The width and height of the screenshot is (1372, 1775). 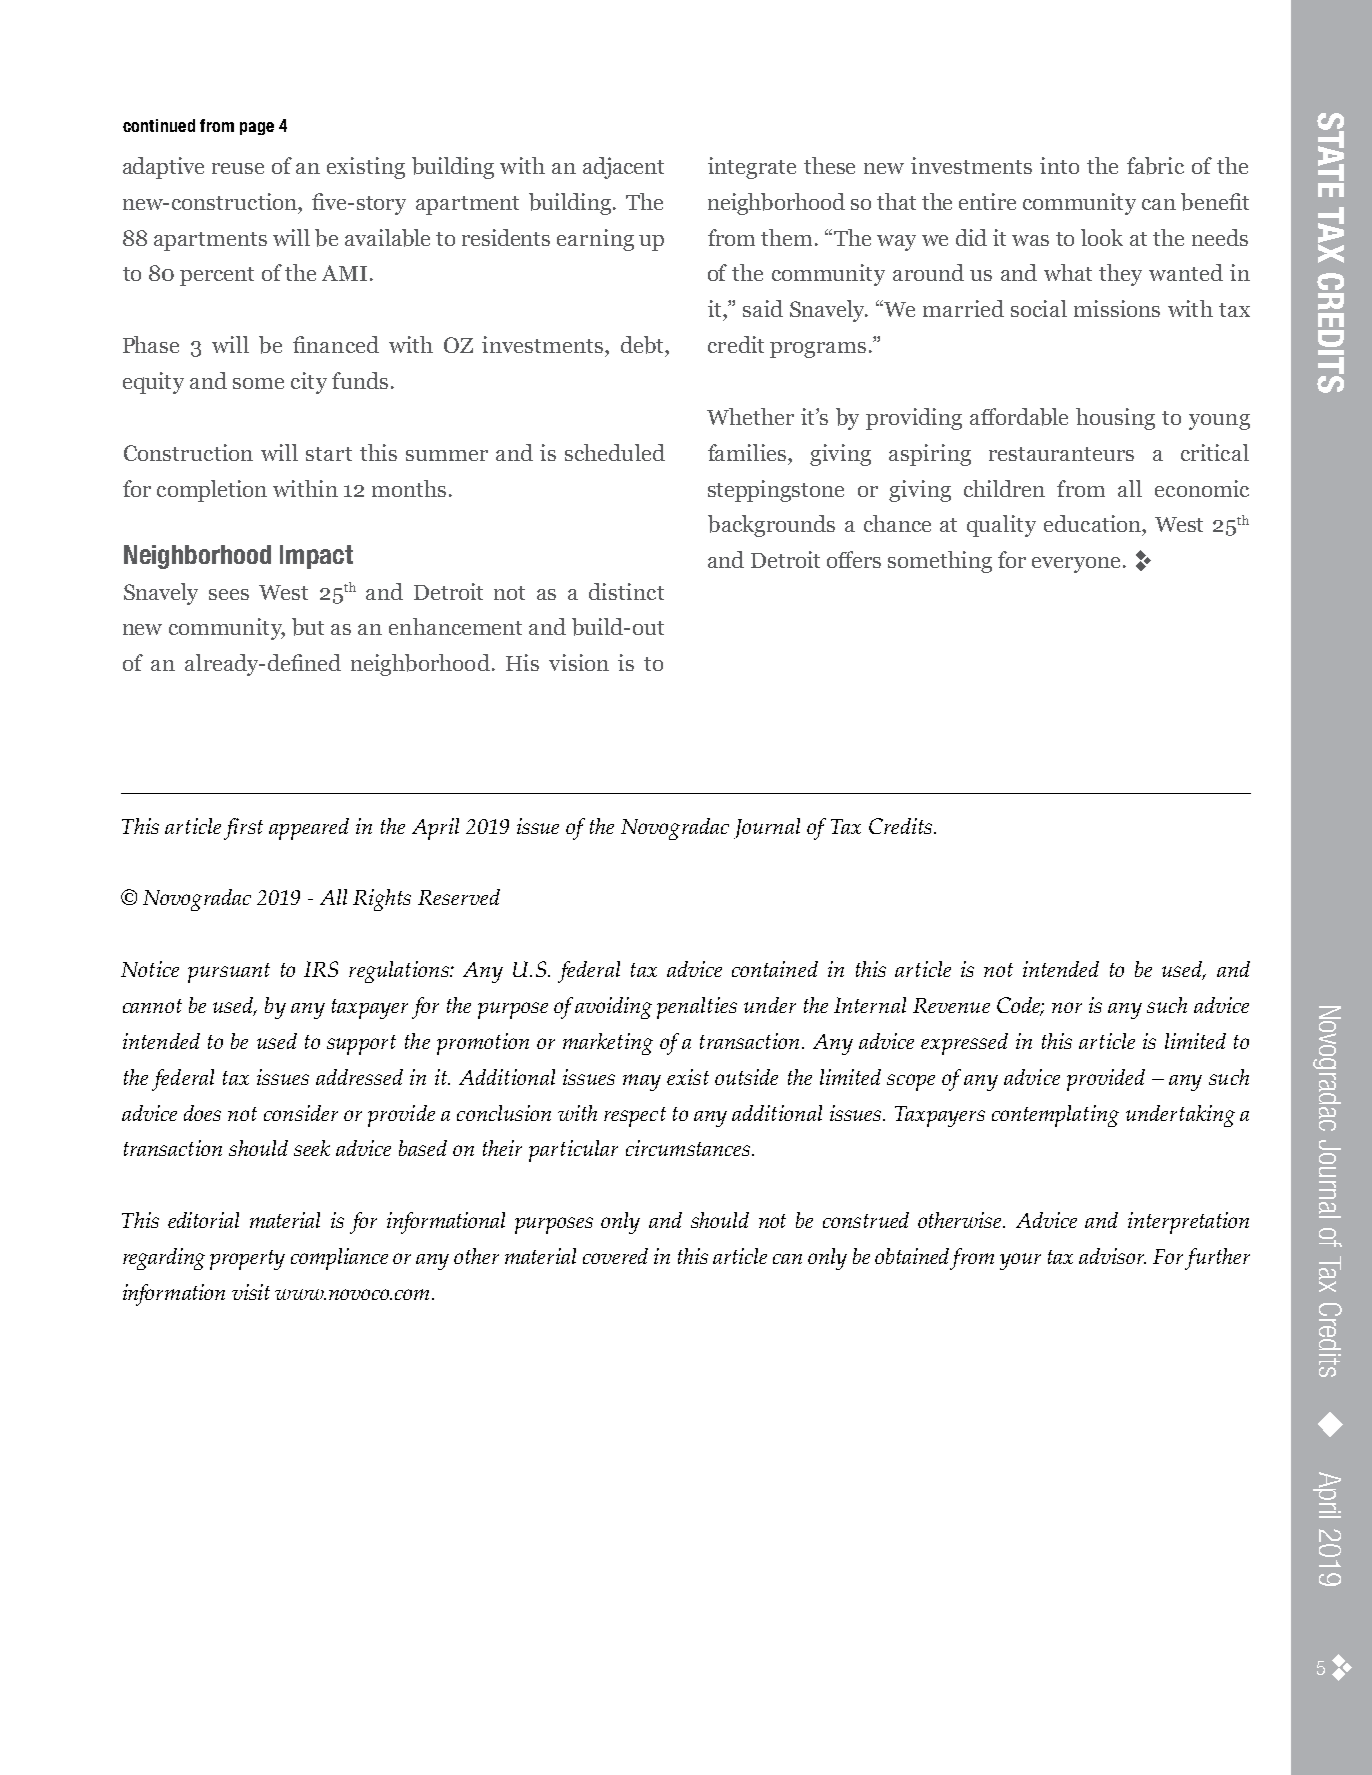 What do you see at coordinates (579, 662) in the screenshot?
I see `vision` at bounding box center [579, 662].
